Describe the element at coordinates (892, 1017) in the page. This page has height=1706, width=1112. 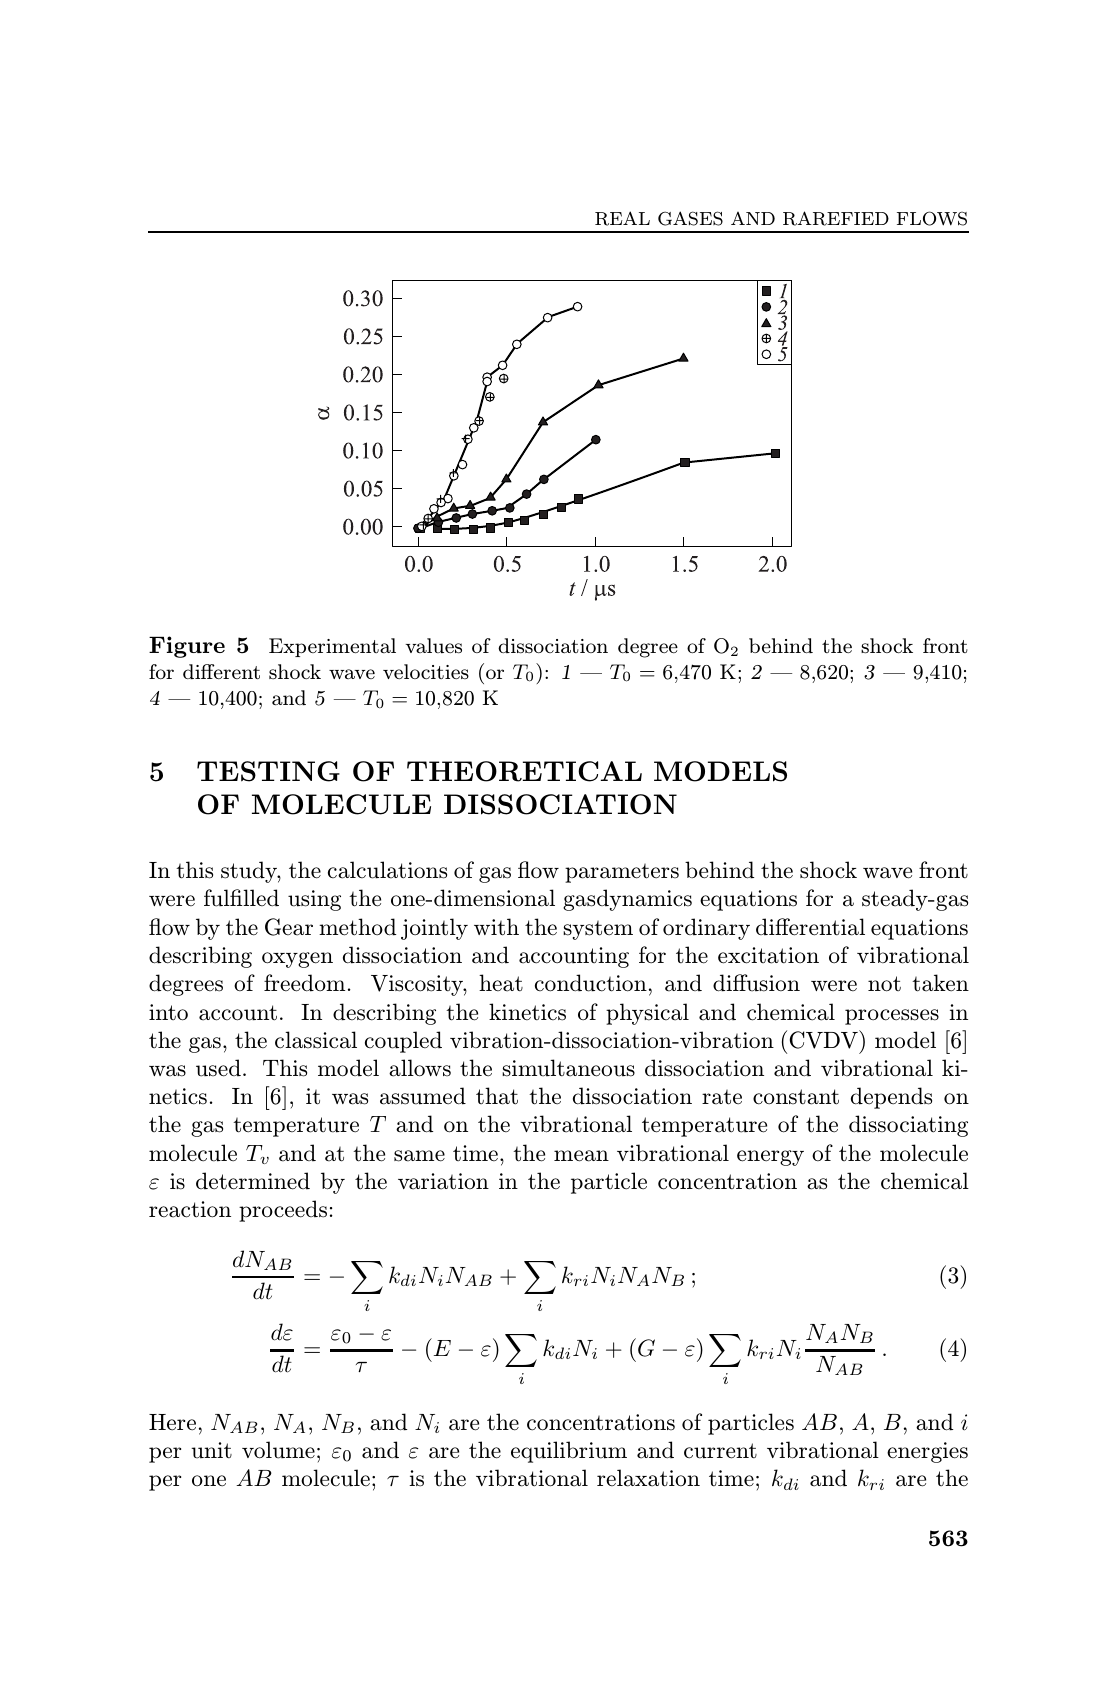
I see `processes` at that location.
